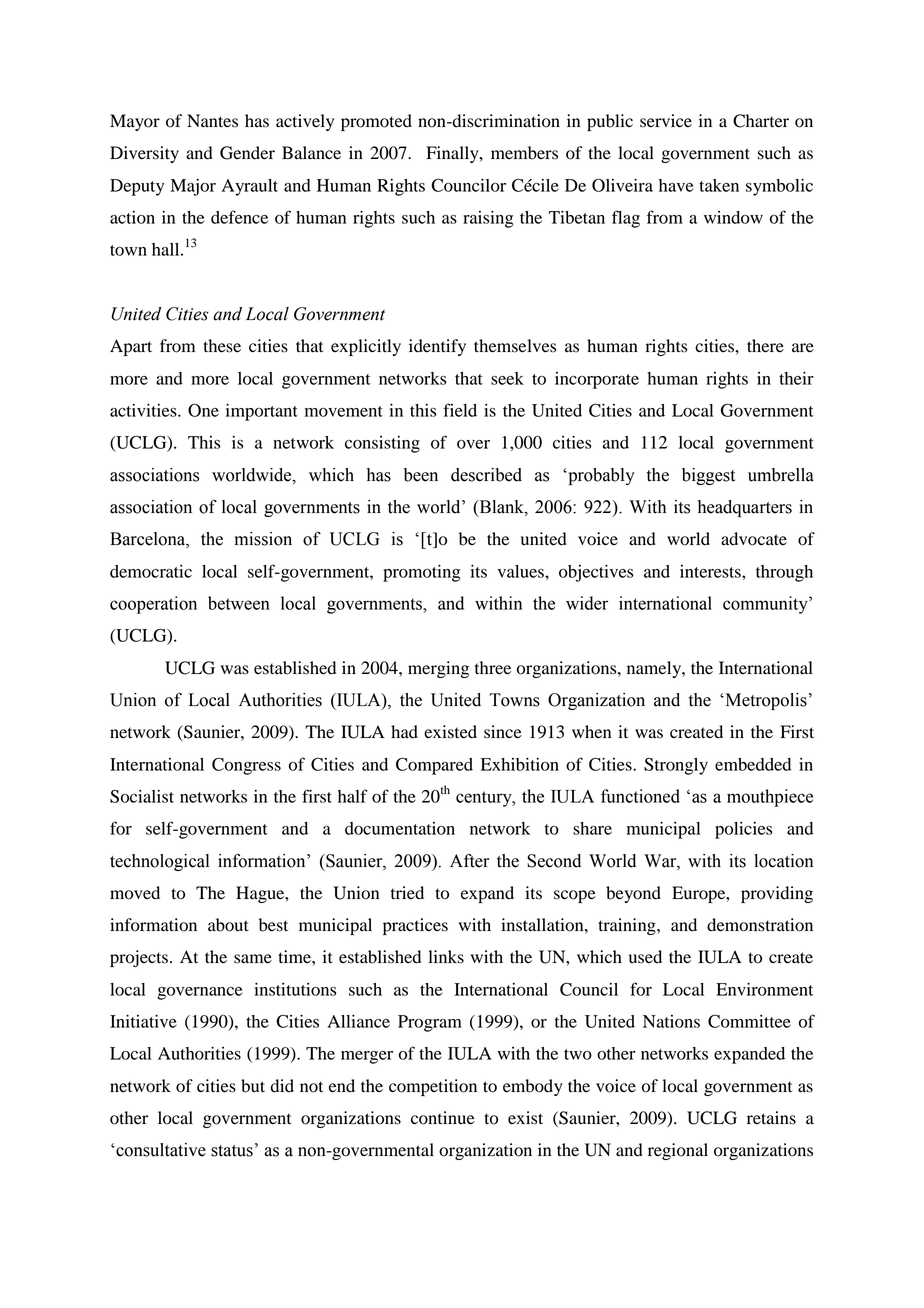 The height and width of the screenshot is (1308, 924). What do you see at coordinates (524, 153) in the screenshot?
I see `members` at bounding box center [524, 153].
